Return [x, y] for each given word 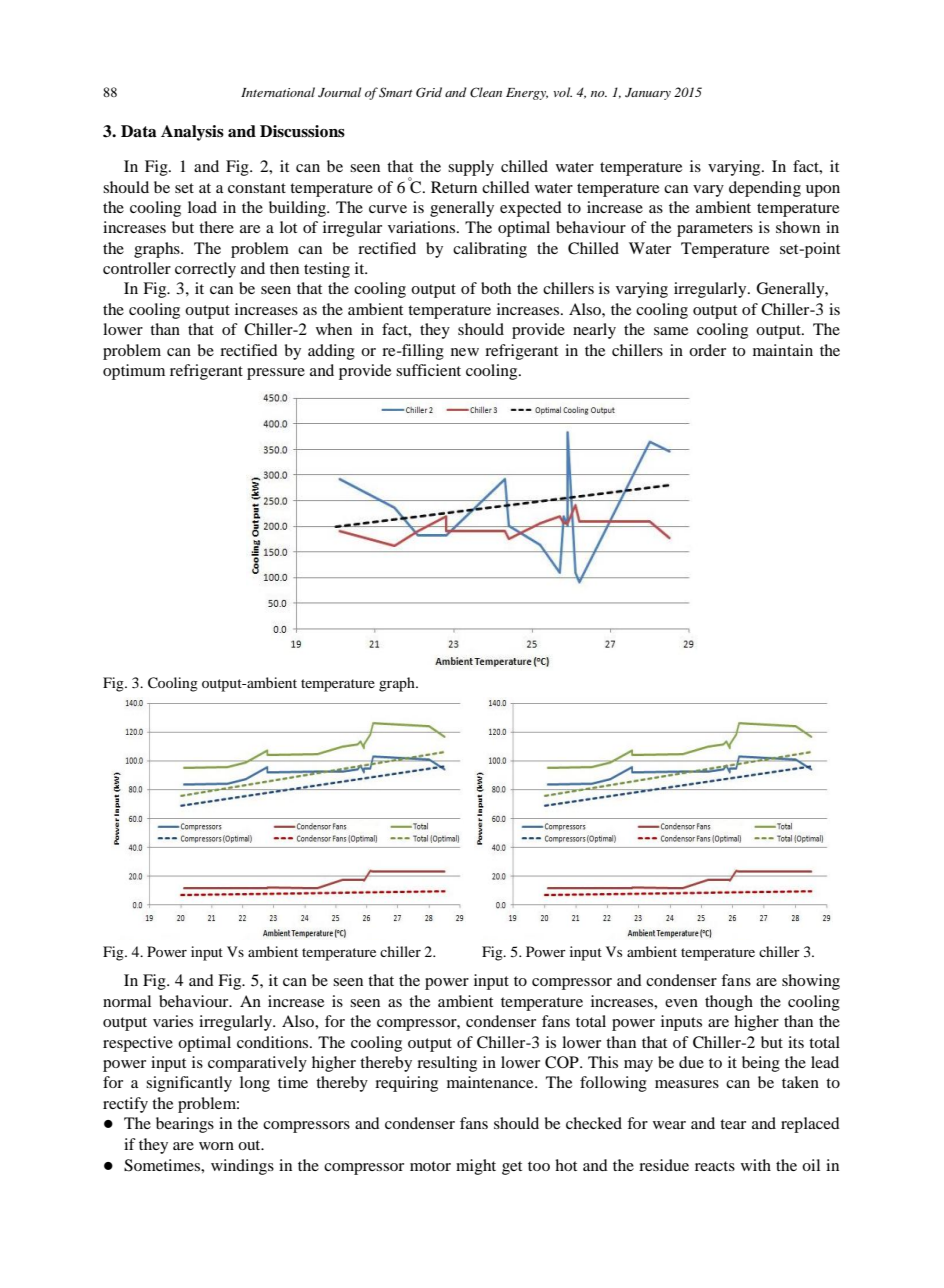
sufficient [428, 370]
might [476, 1167]
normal [127, 1001]
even [681, 1003]
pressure [276, 374]
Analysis [192, 133]
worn [216, 1146]
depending [765, 189]
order [707, 350]
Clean [486, 92]
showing [811, 982]
